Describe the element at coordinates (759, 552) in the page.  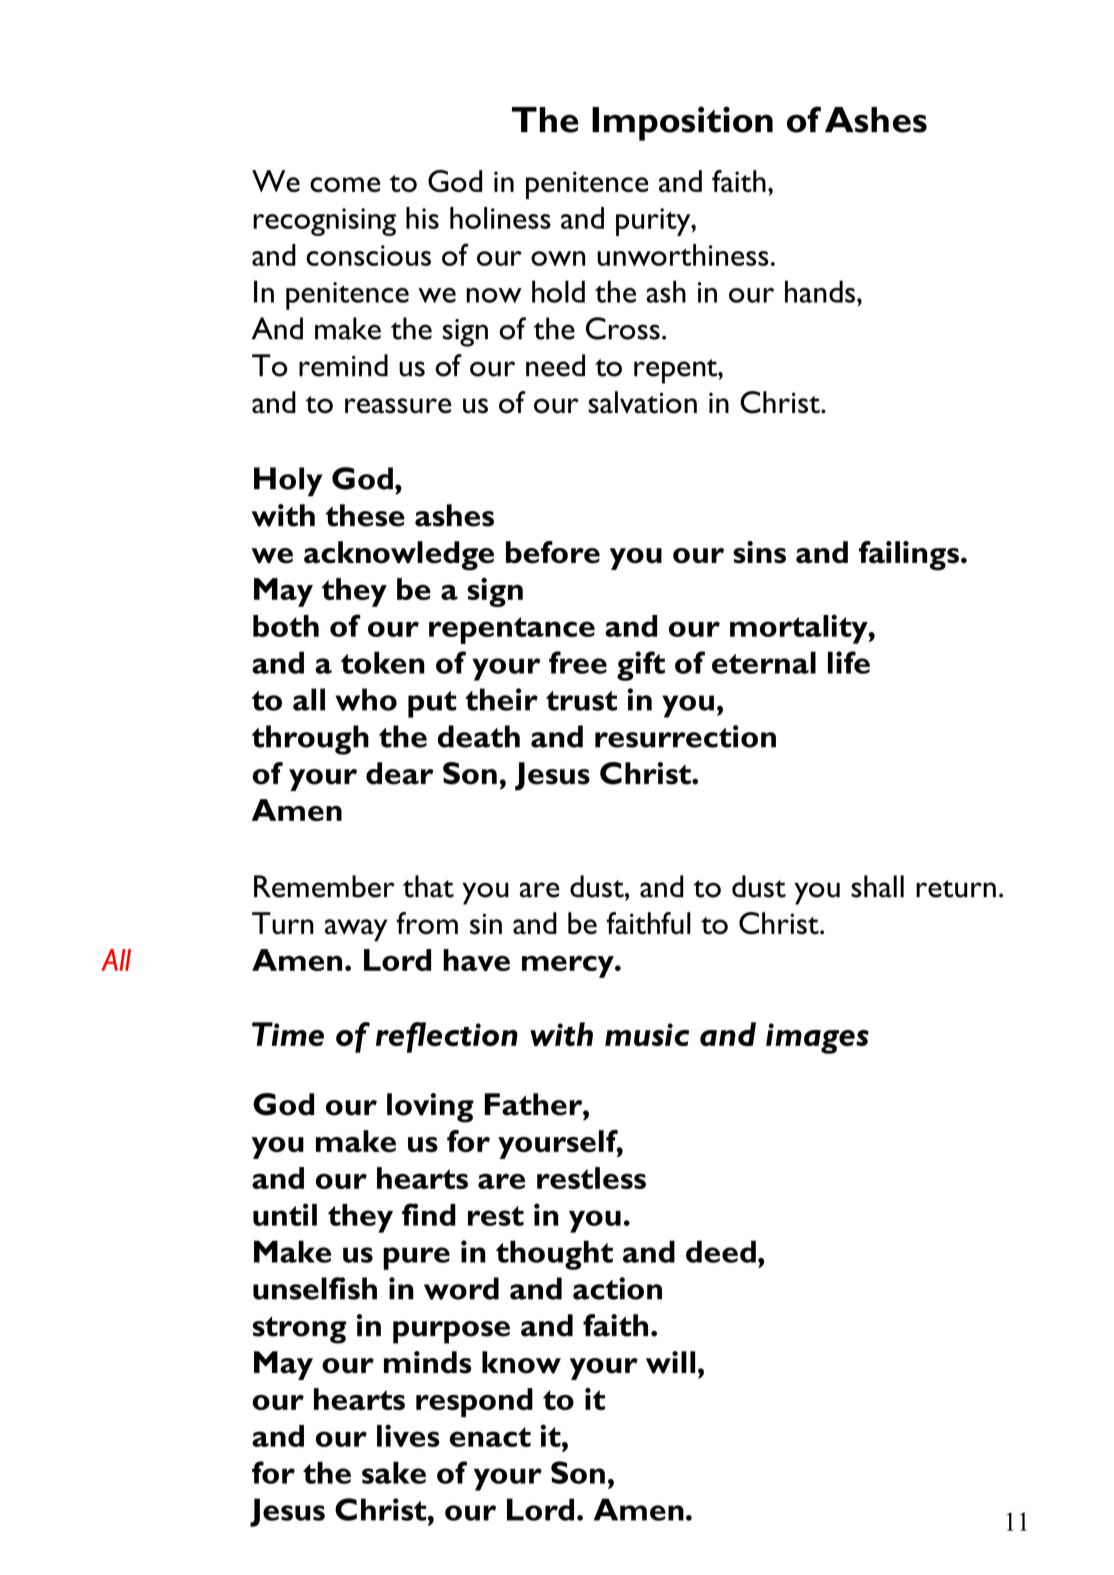
I see `sins` at that location.
